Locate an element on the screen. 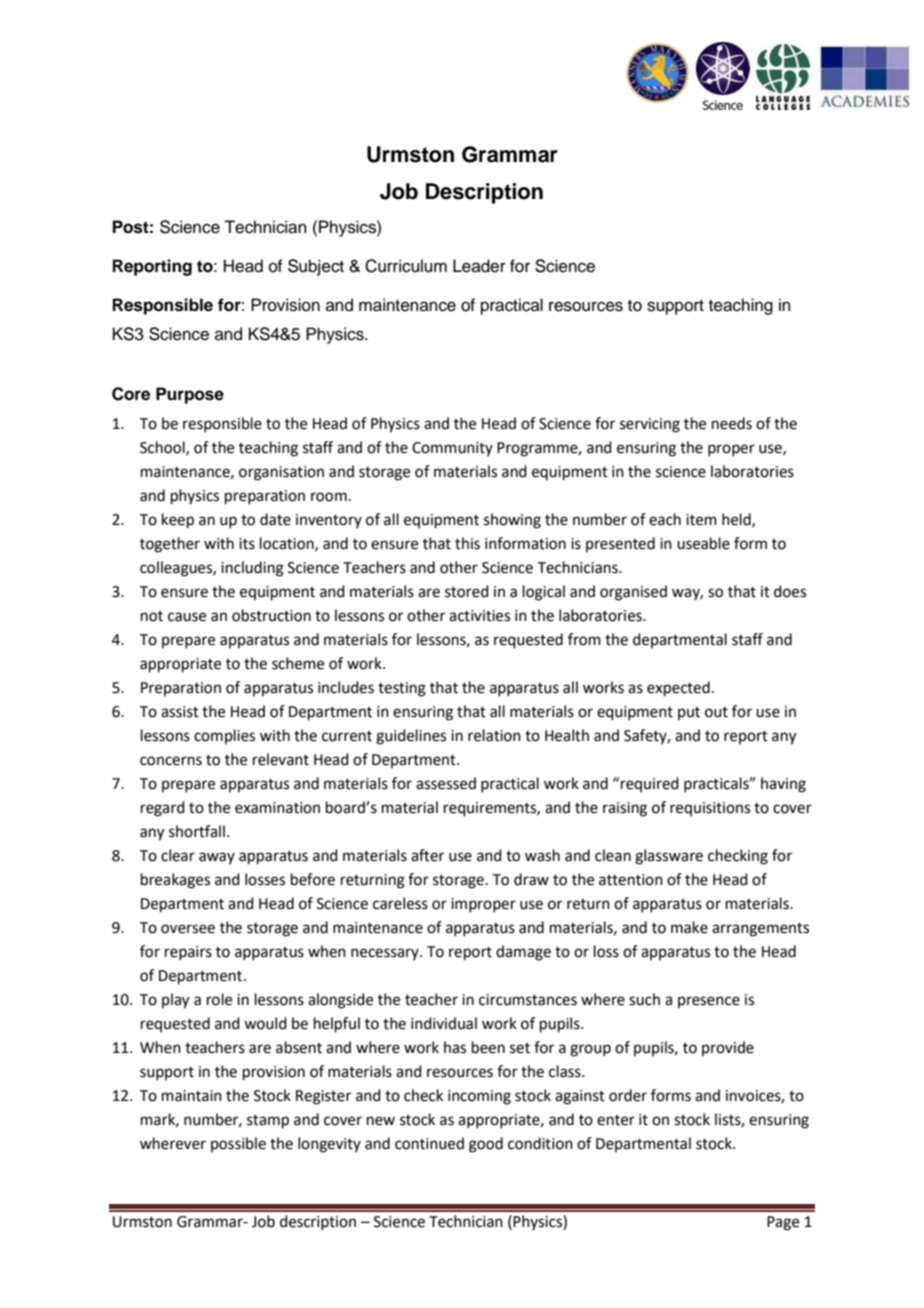  Leader is located at coordinates (479, 266).
